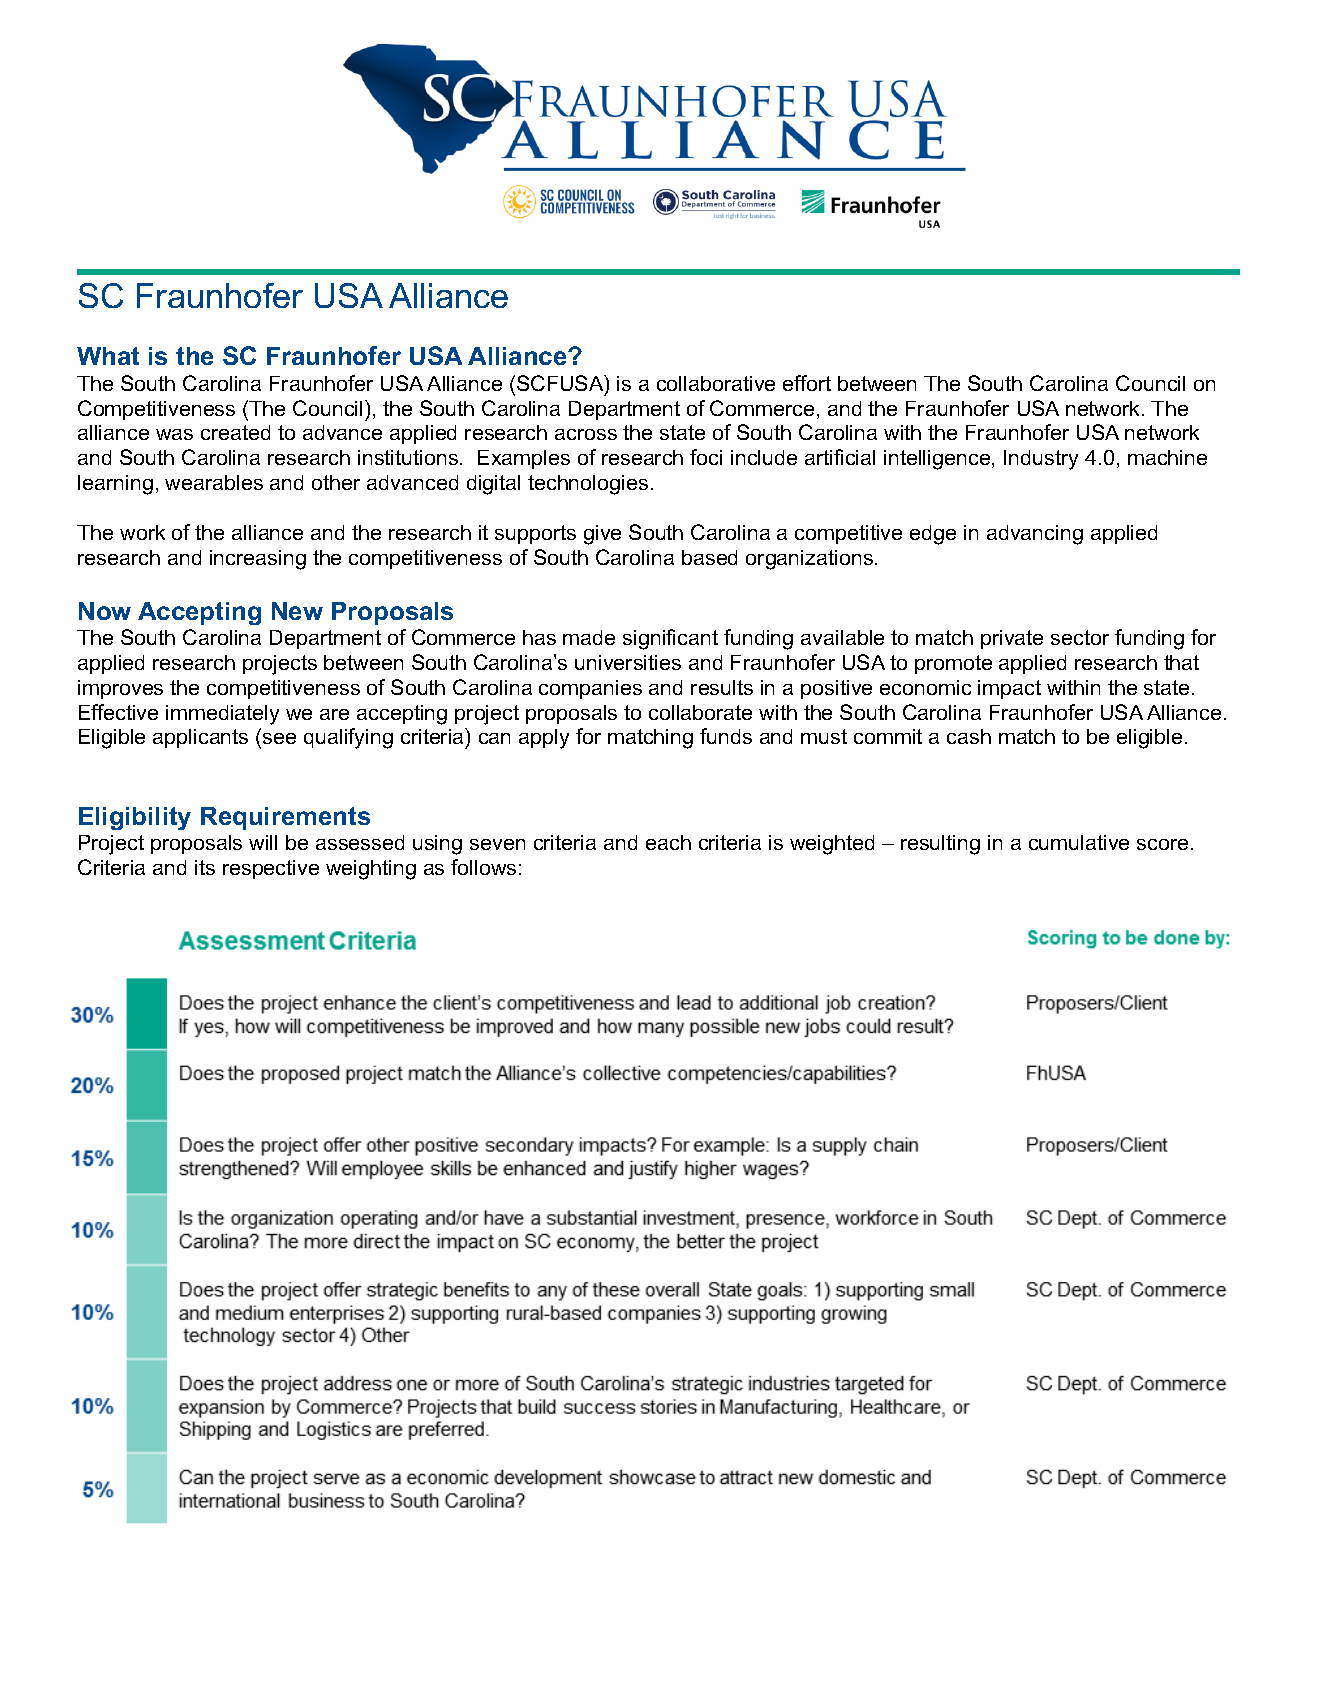 This image has height=1704, width=1317. What do you see at coordinates (807, 383) in the image?
I see `effort` at bounding box center [807, 383].
